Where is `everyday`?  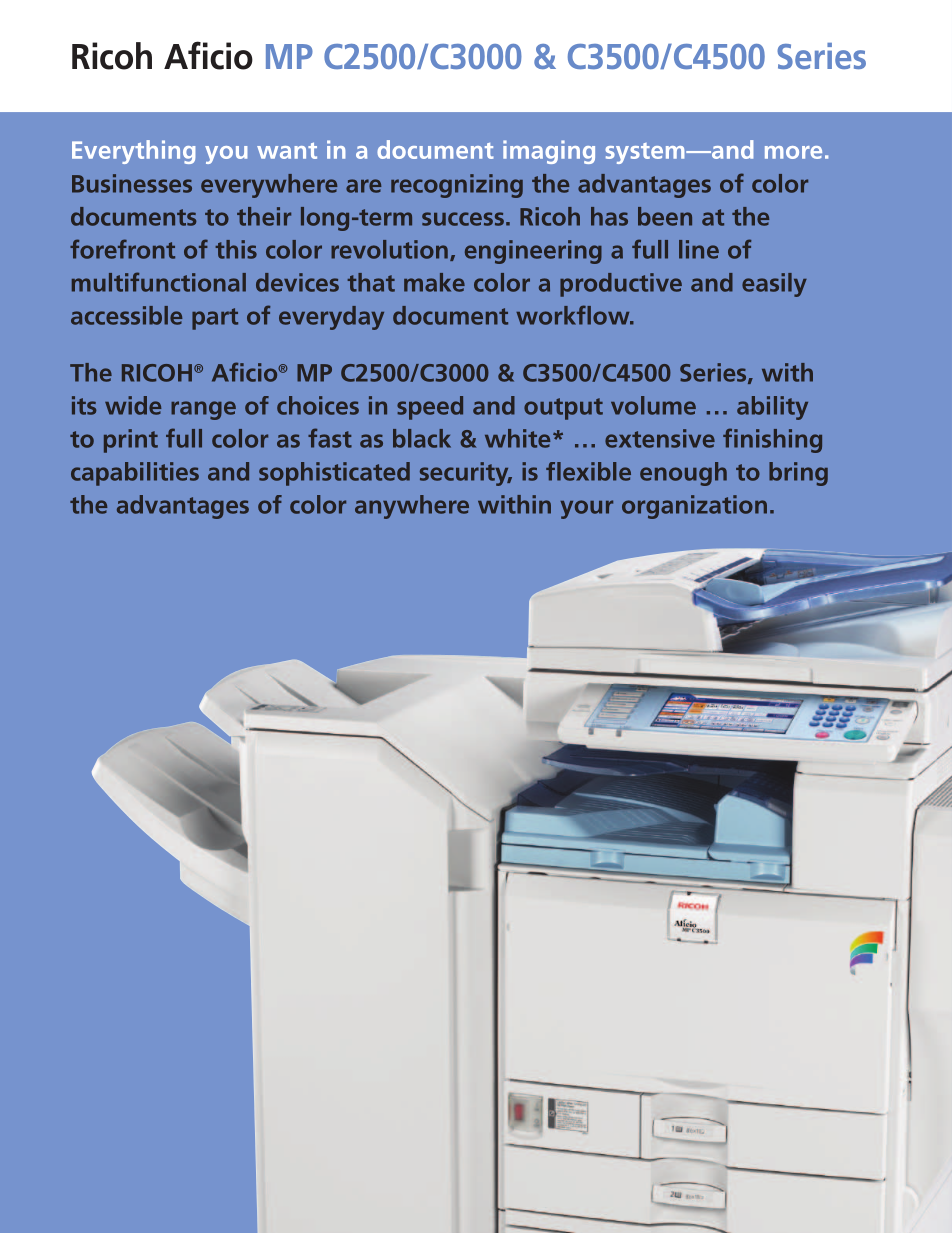
everyday is located at coordinates (331, 318).
